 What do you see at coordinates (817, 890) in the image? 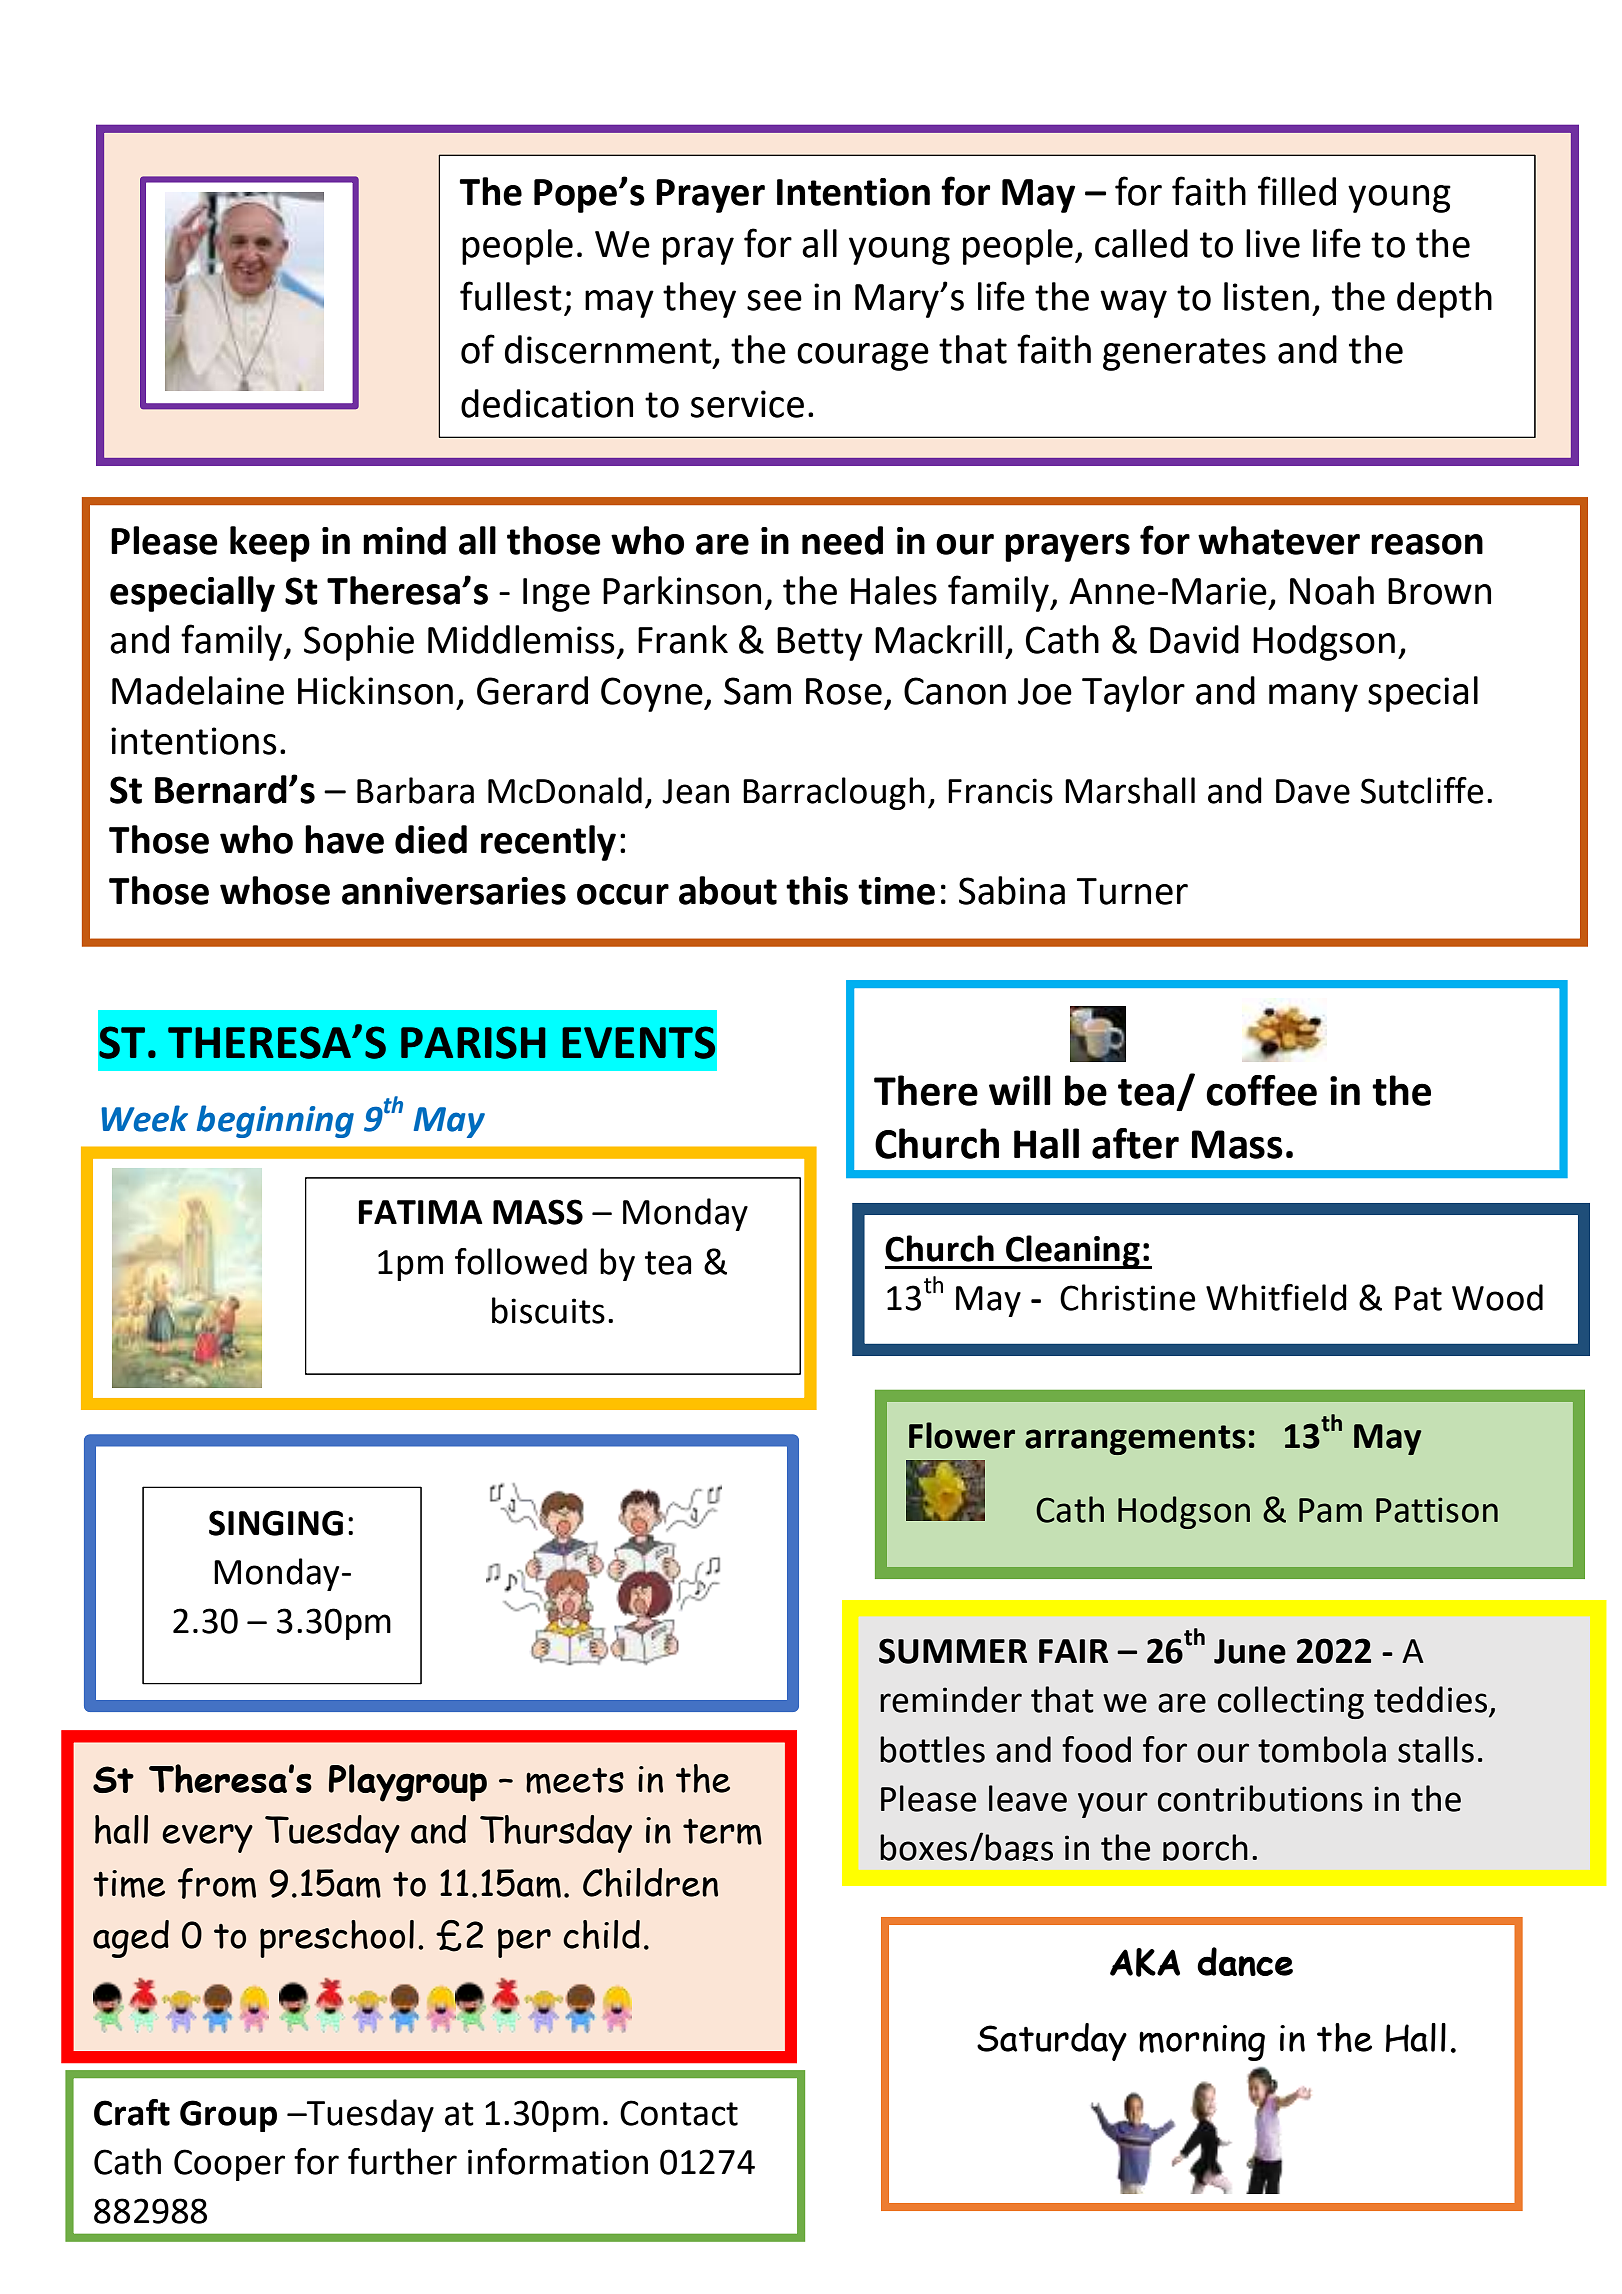
I see `this` at bounding box center [817, 890].
